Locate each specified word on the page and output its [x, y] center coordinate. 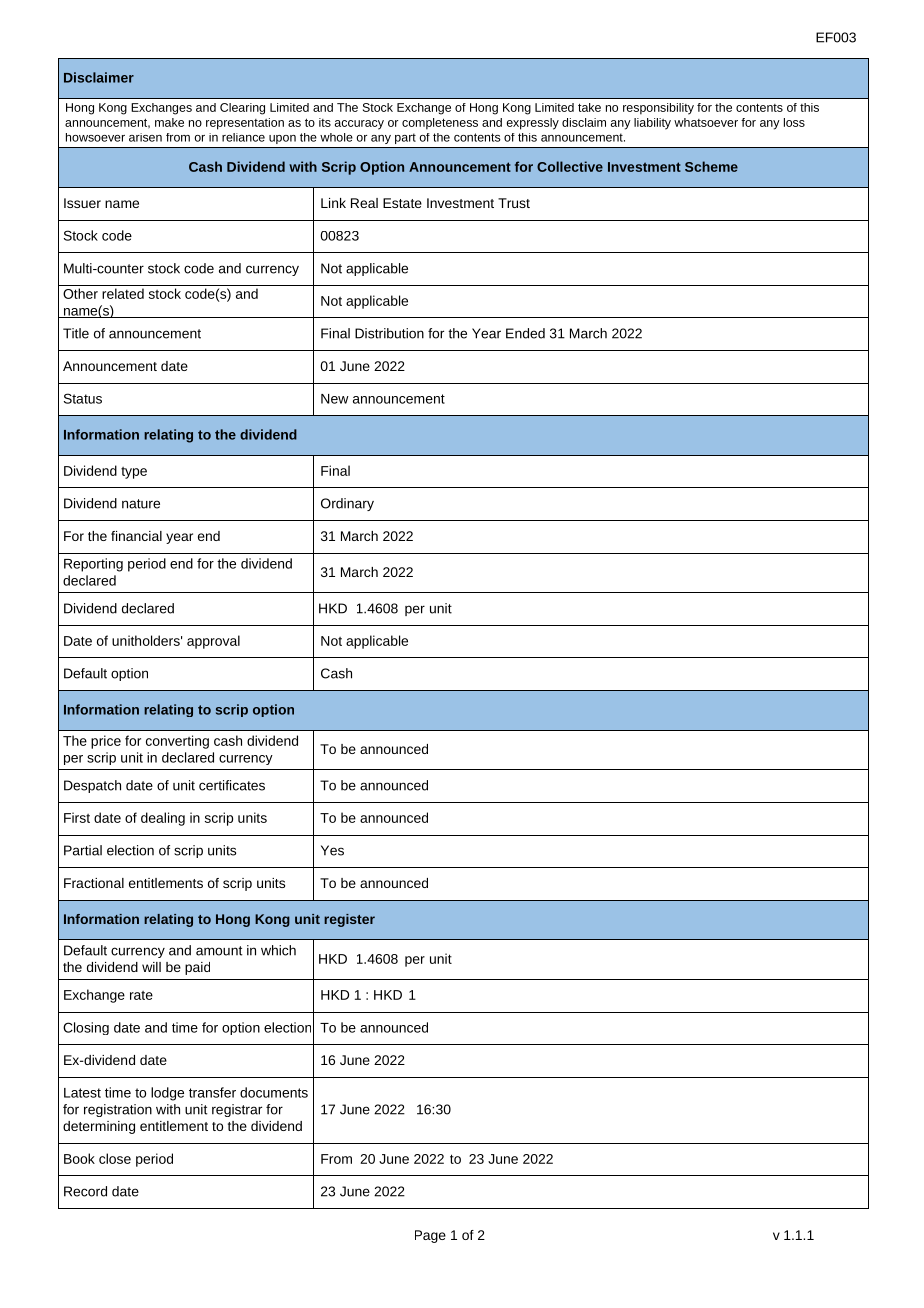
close [115, 1158]
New [335, 399]
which [278, 950]
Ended [525, 333]
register [349, 920]
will [151, 967]
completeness [440, 124]
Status [83, 398]
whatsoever [706, 122]
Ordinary [347, 504]
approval [213, 642]
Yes [332, 850]
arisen [145, 137]
